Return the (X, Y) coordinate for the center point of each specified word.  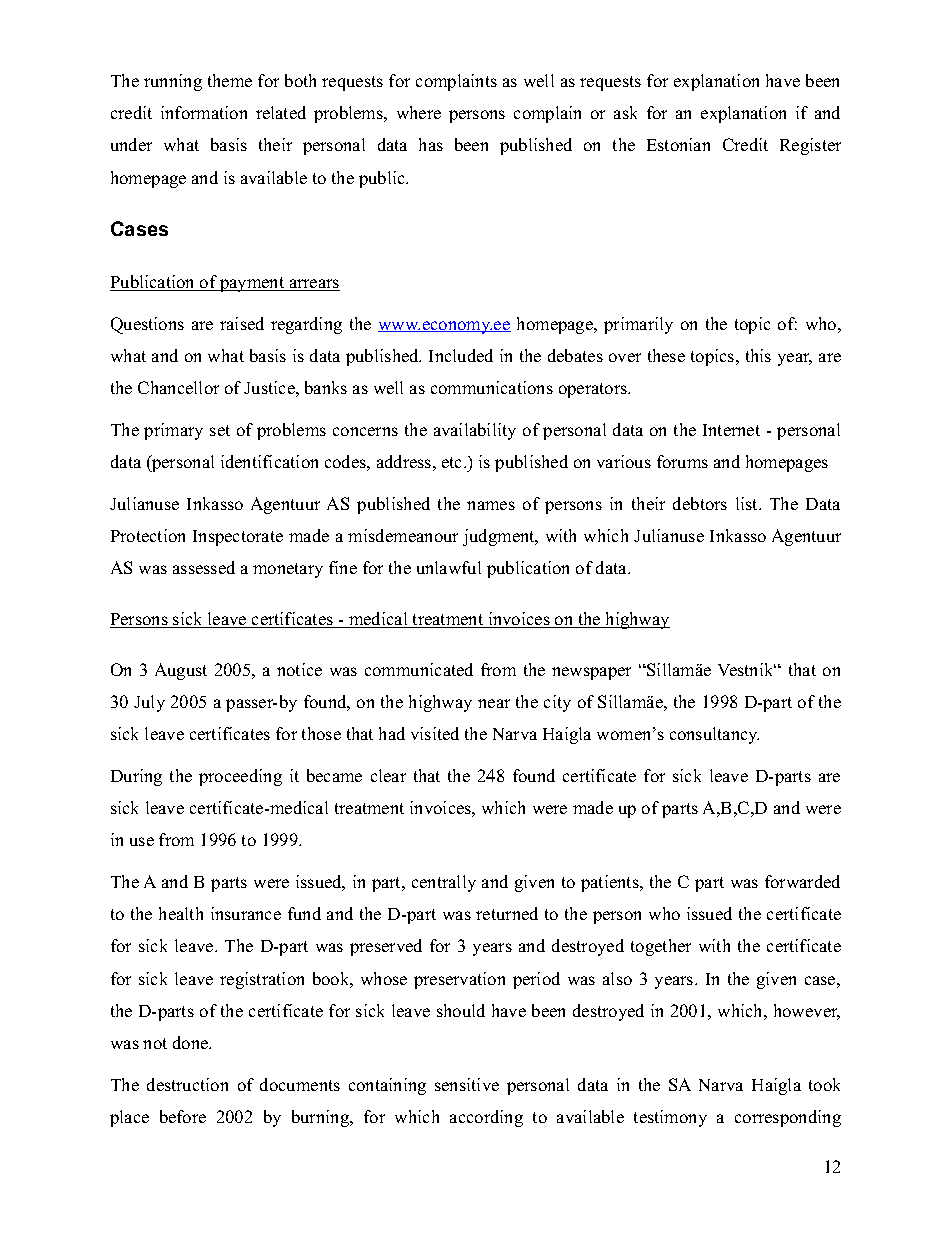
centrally (444, 883)
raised (242, 323)
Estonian (678, 144)
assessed (204, 567)
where (419, 112)
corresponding (788, 1118)
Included (461, 355)
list (748, 503)
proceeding (240, 777)
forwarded (802, 881)
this (758, 355)
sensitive (467, 1084)
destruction (187, 1084)
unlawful (449, 567)
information (204, 112)
